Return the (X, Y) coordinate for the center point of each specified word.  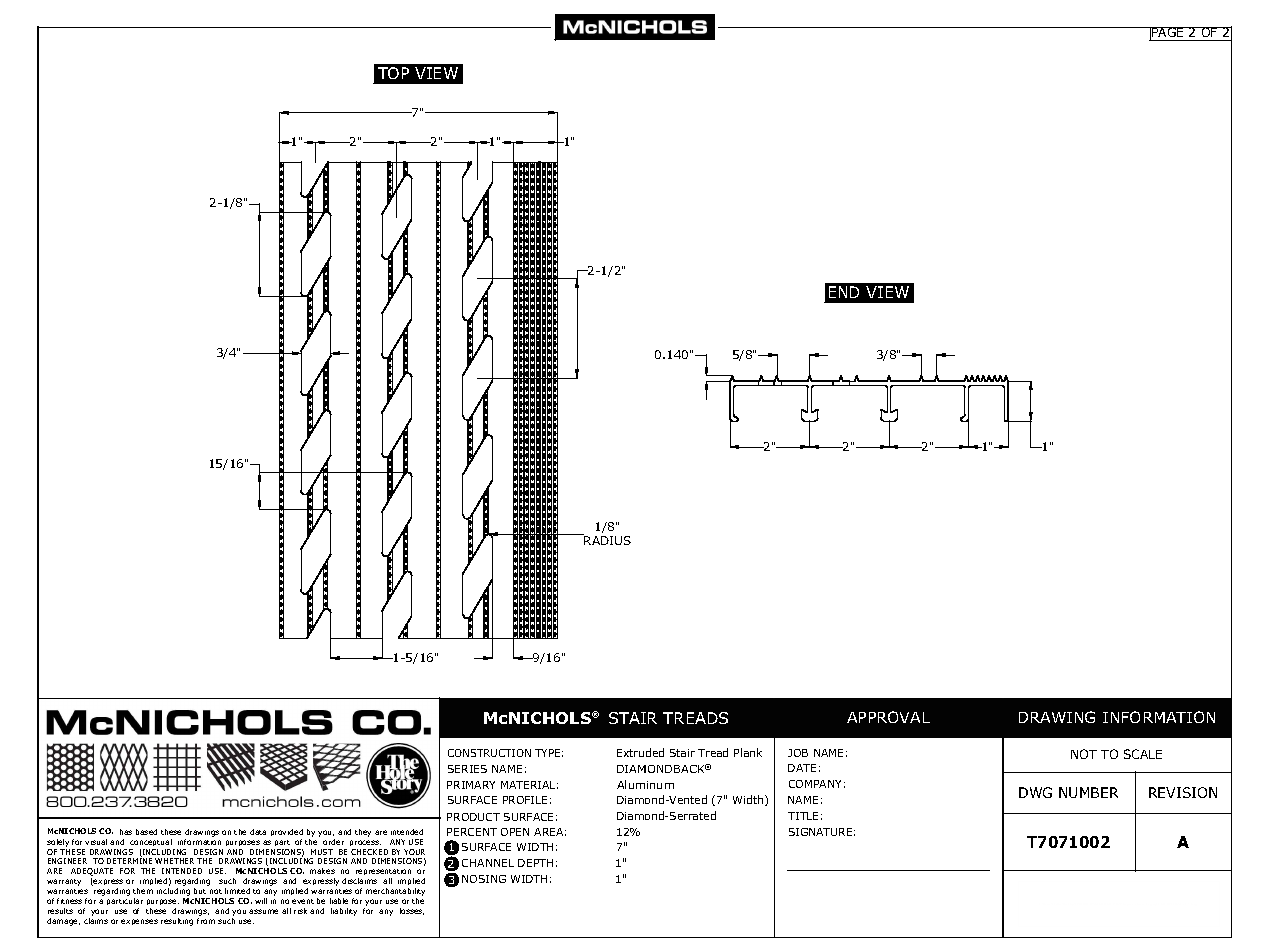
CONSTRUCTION (489, 753)
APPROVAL (888, 717)
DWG (1035, 792)
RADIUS (607, 540)
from (206, 921)
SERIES (467, 769)
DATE (802, 768)
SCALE (1143, 754)
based (146, 832)
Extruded (640, 752)
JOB (798, 753)
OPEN (515, 832)
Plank (748, 752)
